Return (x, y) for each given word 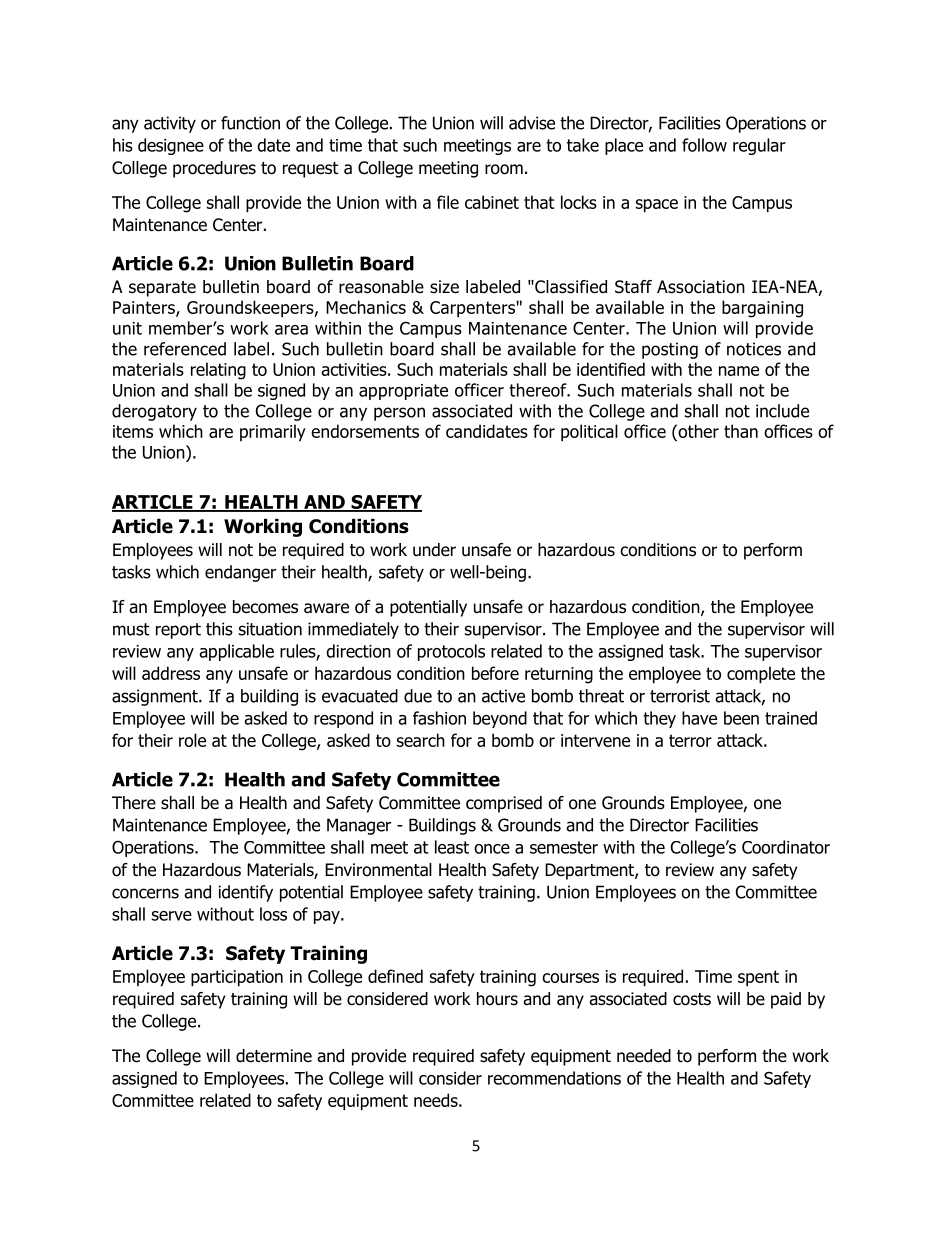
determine (274, 1056)
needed (644, 1056)
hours (497, 999)
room (504, 169)
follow (704, 145)
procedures (214, 169)
